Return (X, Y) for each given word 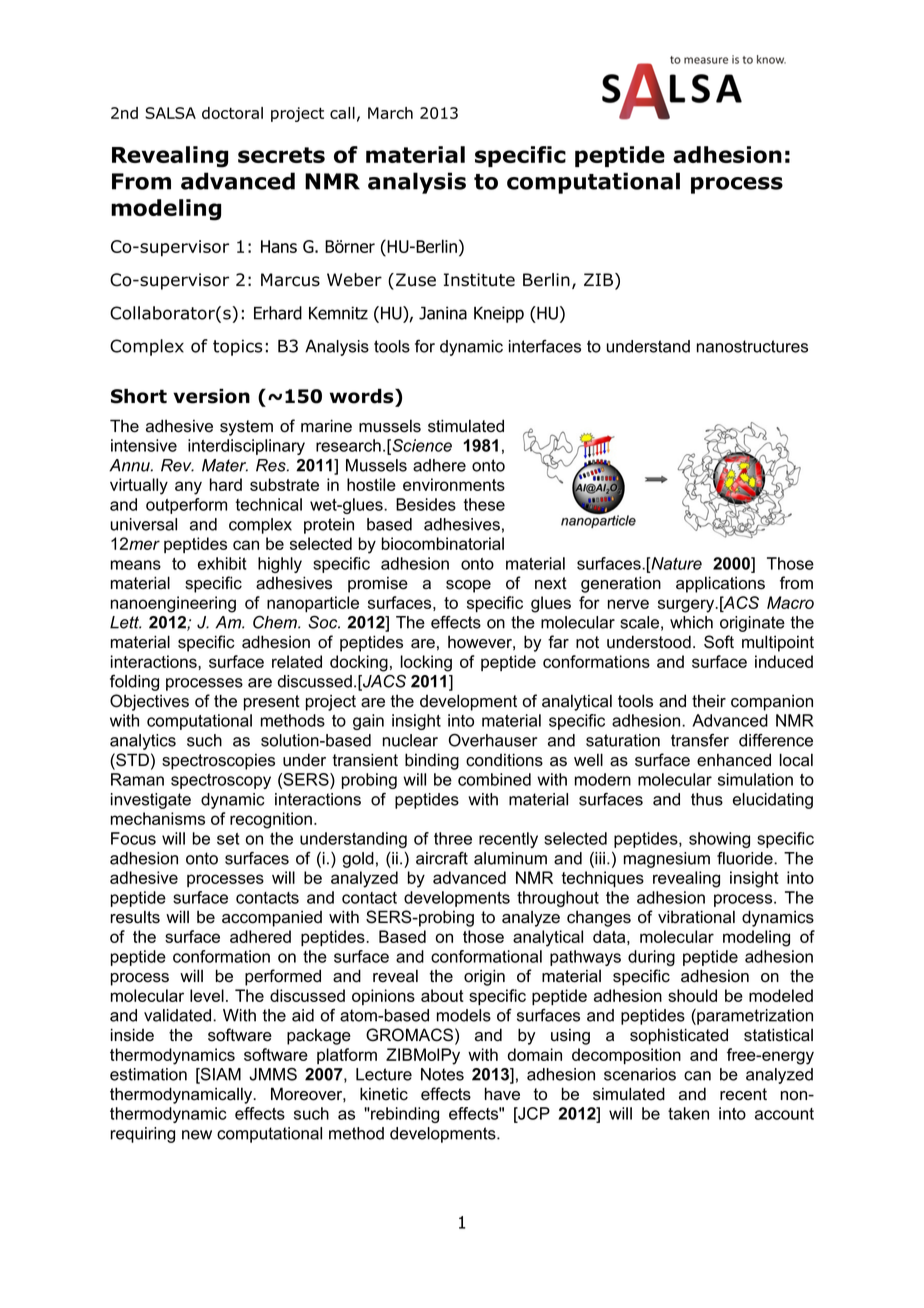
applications (720, 584)
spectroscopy (221, 781)
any (188, 488)
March (390, 113)
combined (494, 779)
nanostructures (752, 346)
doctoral (232, 113)
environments (454, 484)
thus (707, 799)
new (197, 1135)
